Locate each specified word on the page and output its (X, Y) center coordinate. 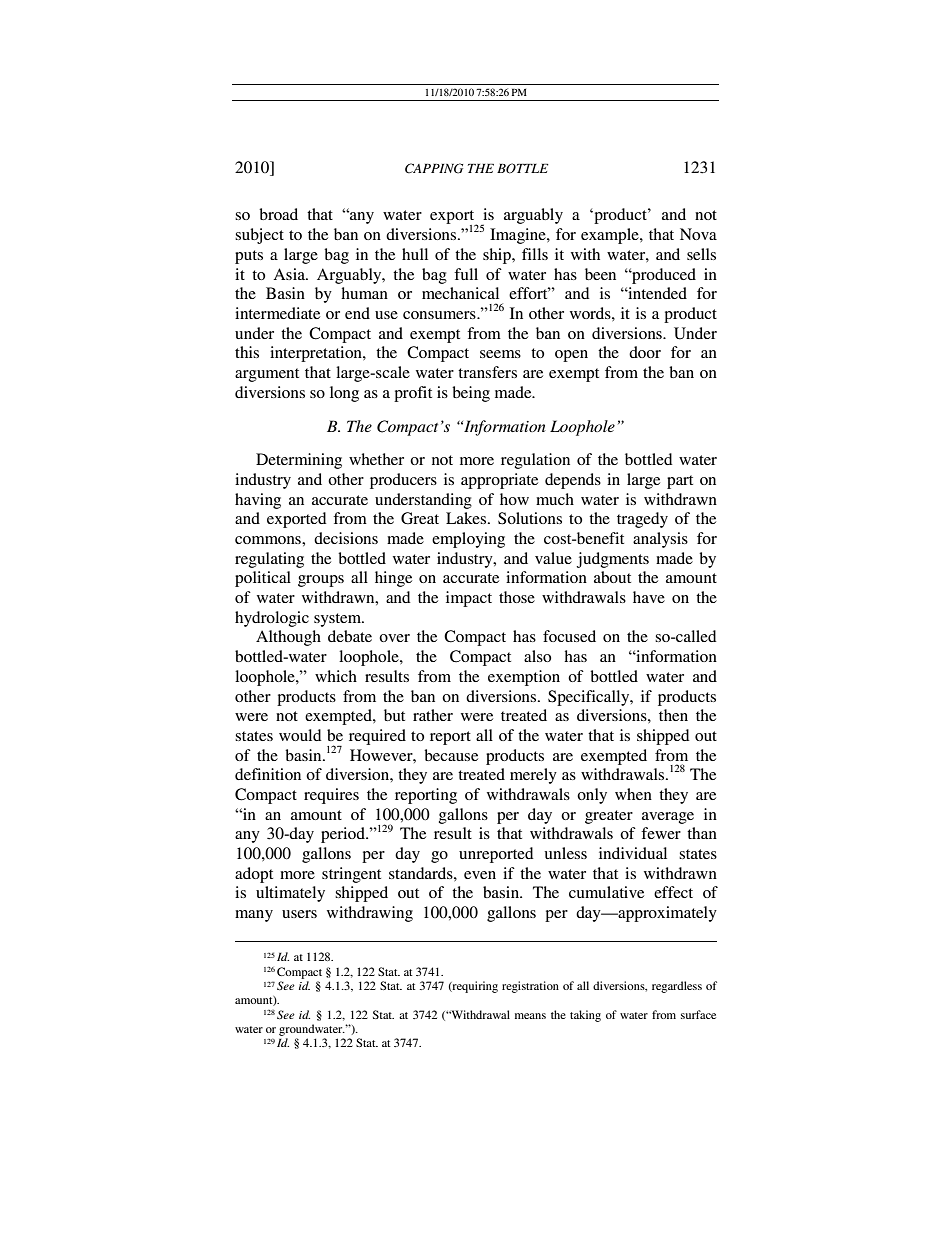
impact (469, 599)
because (451, 755)
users (299, 914)
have (649, 597)
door (645, 352)
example (611, 236)
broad (278, 214)
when (633, 794)
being (471, 394)
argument (267, 375)
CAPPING (434, 168)
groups (321, 581)
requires (331, 796)
